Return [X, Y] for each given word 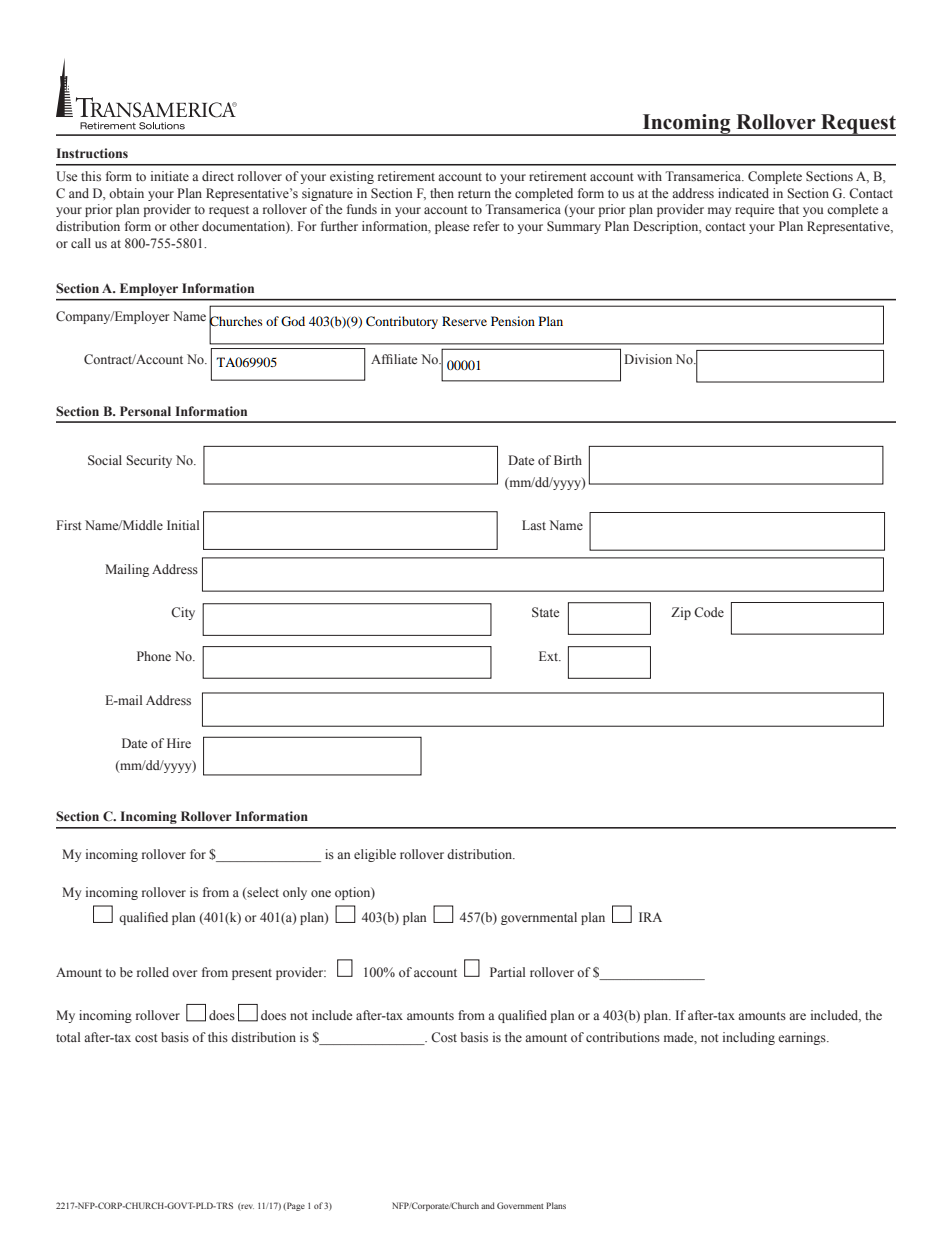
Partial [507, 972]
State [545, 612]
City [183, 613]
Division [648, 359]
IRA [650, 917]
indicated [743, 193]
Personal [145, 411]
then [442, 193]
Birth [568, 460]
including [749, 1038]
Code [709, 612]
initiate [170, 176]
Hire [179, 743]
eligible [375, 855]
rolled [153, 972]
